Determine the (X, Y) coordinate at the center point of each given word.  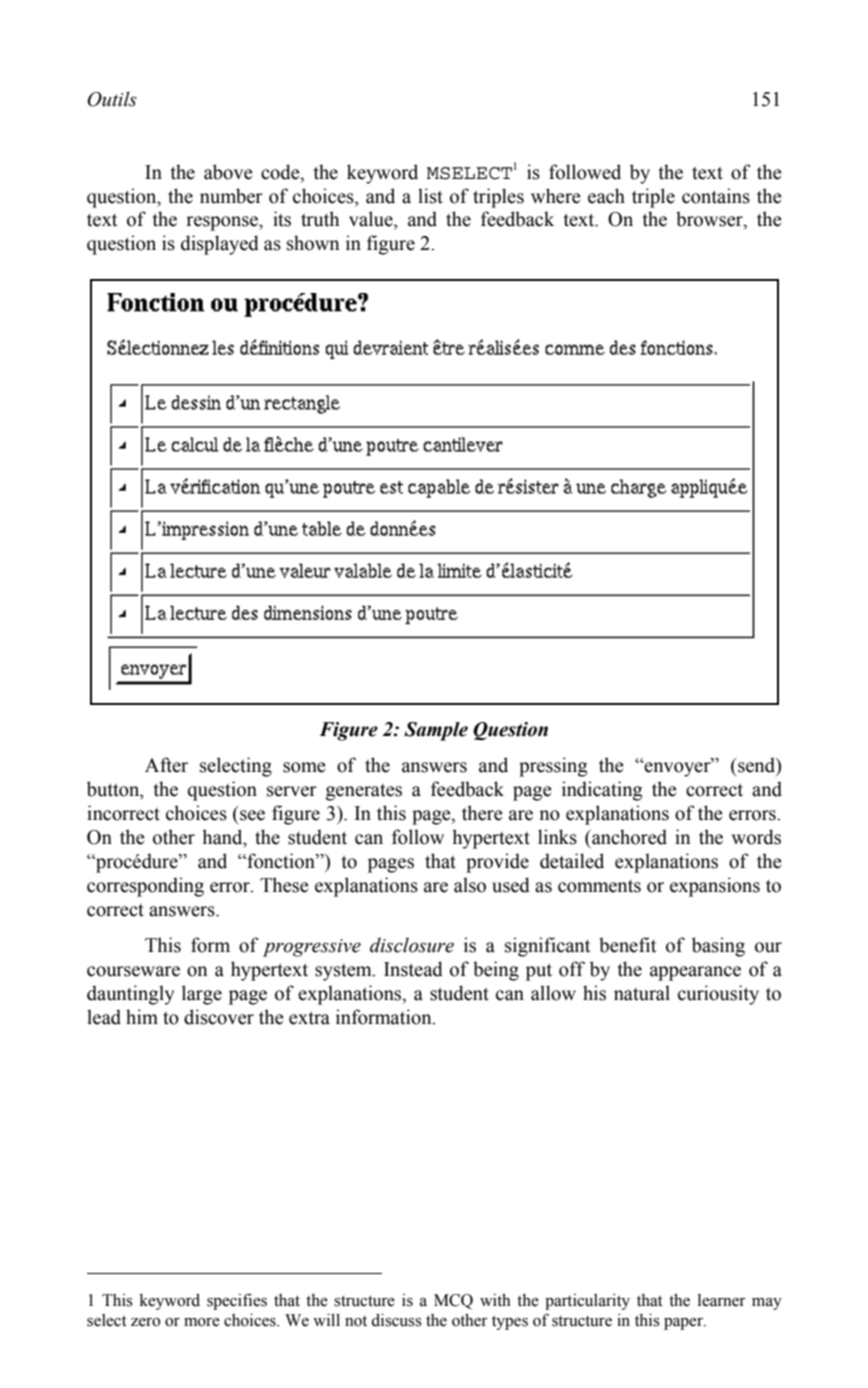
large (202, 995)
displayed (220, 245)
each (606, 196)
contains (716, 196)
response (223, 223)
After (166, 765)
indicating (602, 791)
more (202, 1322)
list (430, 196)
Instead (413, 969)
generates (364, 792)
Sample (436, 731)
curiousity (718, 995)
